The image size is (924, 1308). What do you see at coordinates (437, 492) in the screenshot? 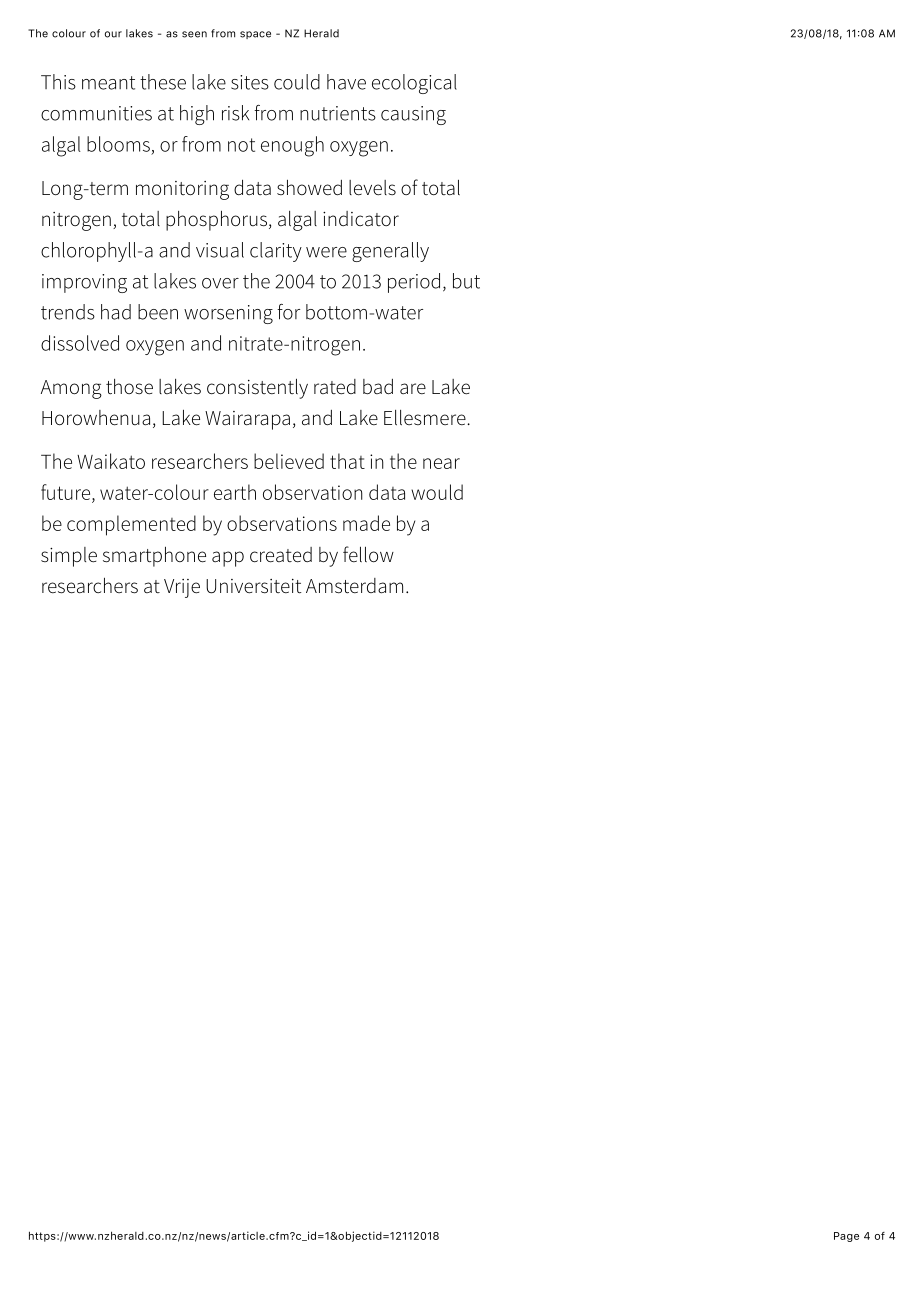
I see `would` at bounding box center [437, 492].
